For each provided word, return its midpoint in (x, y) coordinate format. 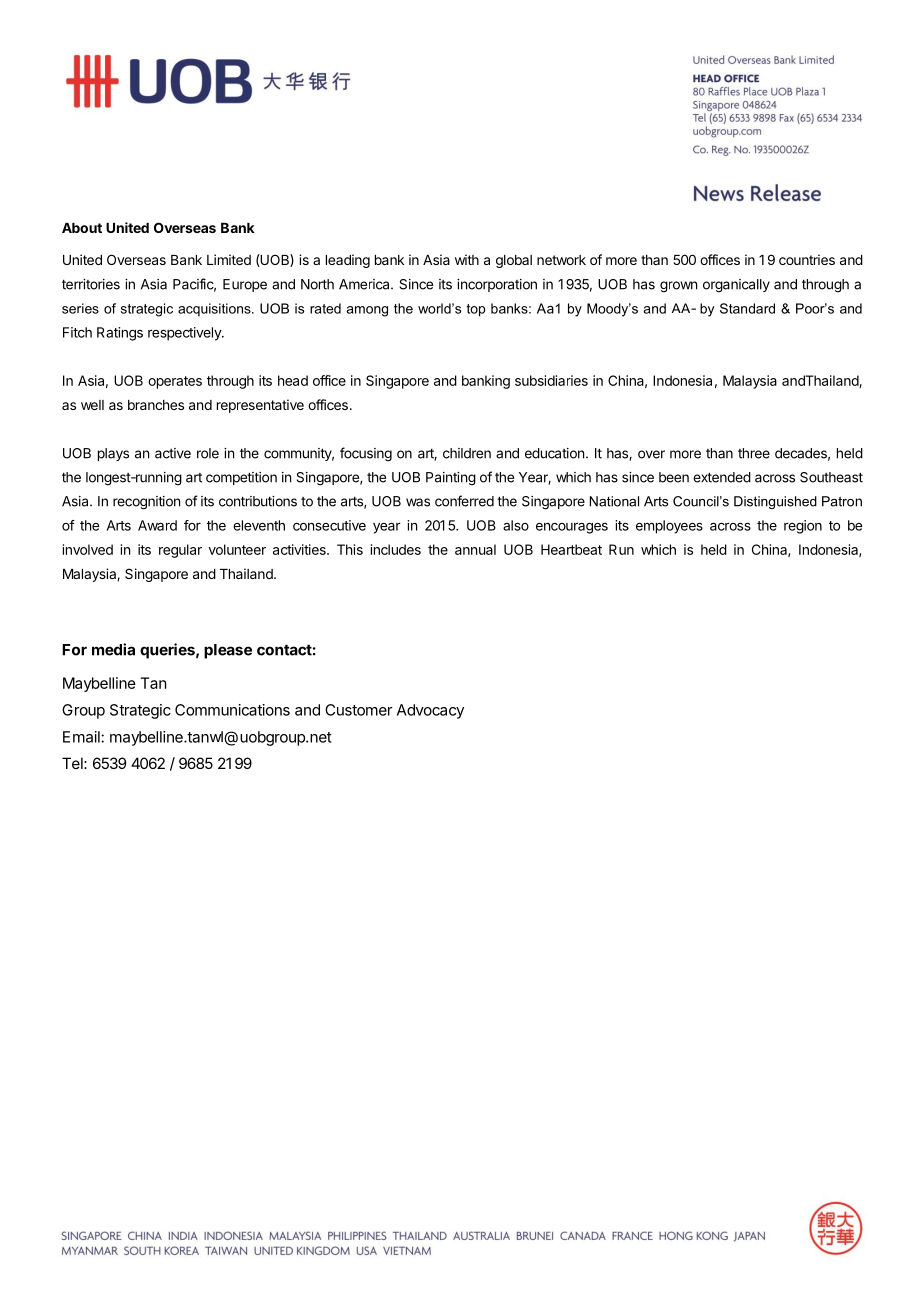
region (803, 527)
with (467, 259)
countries (807, 259)
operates (175, 382)
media (113, 649)
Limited (229, 259)
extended (722, 477)
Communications (232, 710)
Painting (451, 479)
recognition (146, 503)
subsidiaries (551, 380)
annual (475, 549)
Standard (747, 308)
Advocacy (430, 711)
